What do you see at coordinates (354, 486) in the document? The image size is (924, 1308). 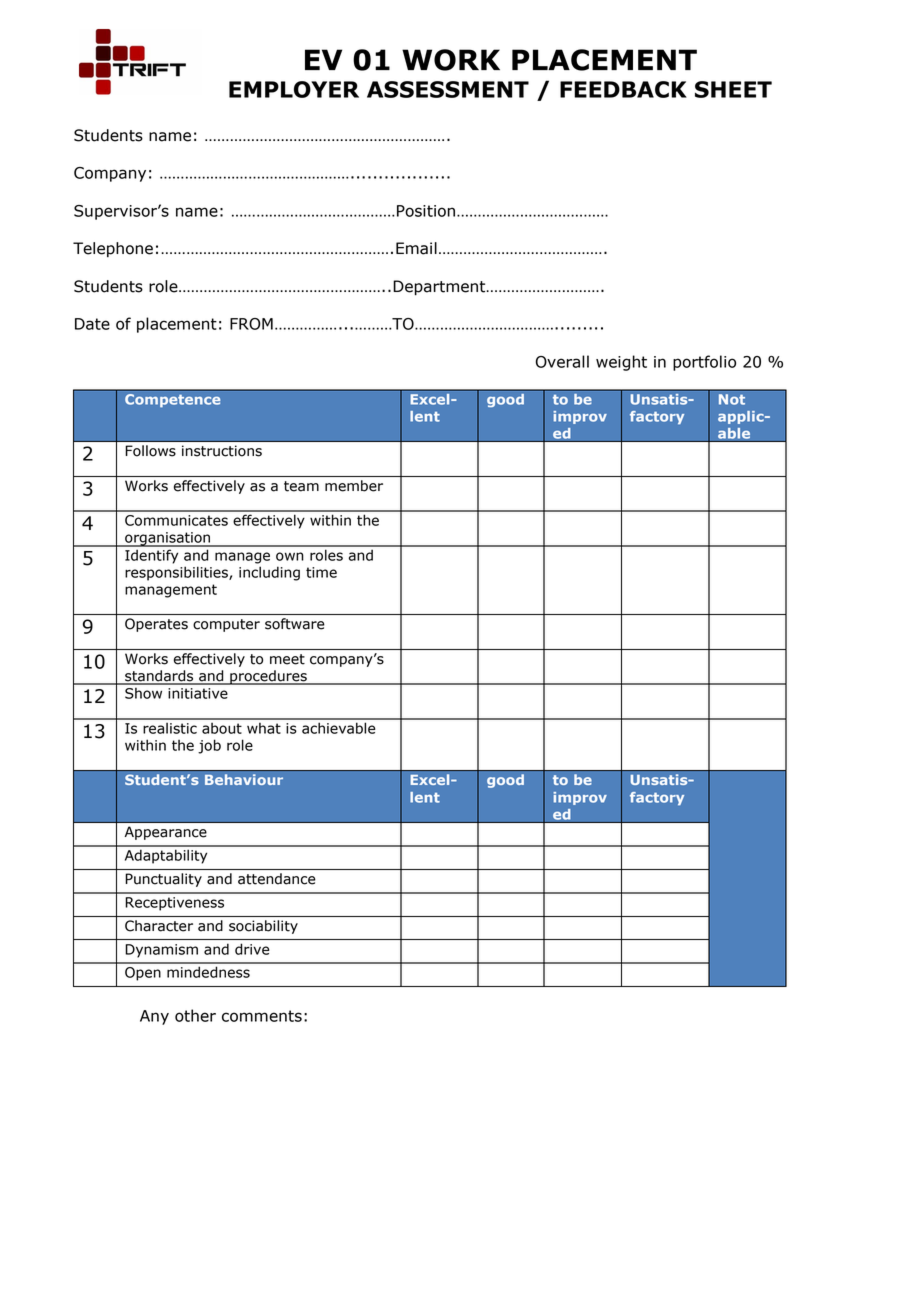 I see `member` at bounding box center [354, 486].
